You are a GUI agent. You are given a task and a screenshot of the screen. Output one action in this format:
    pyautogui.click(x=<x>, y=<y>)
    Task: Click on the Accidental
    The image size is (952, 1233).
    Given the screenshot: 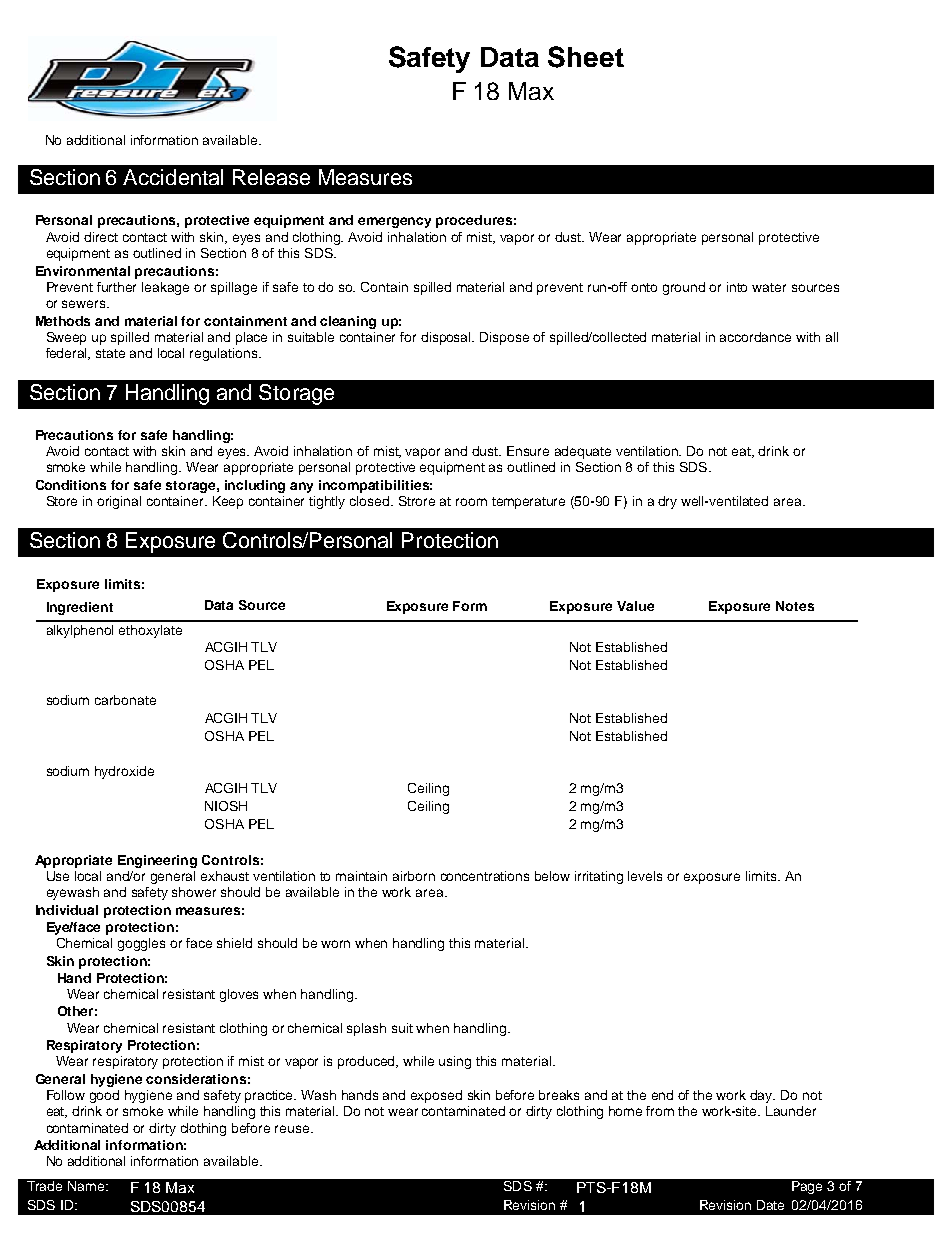 What is the action you would take?
    pyautogui.click(x=173, y=177)
